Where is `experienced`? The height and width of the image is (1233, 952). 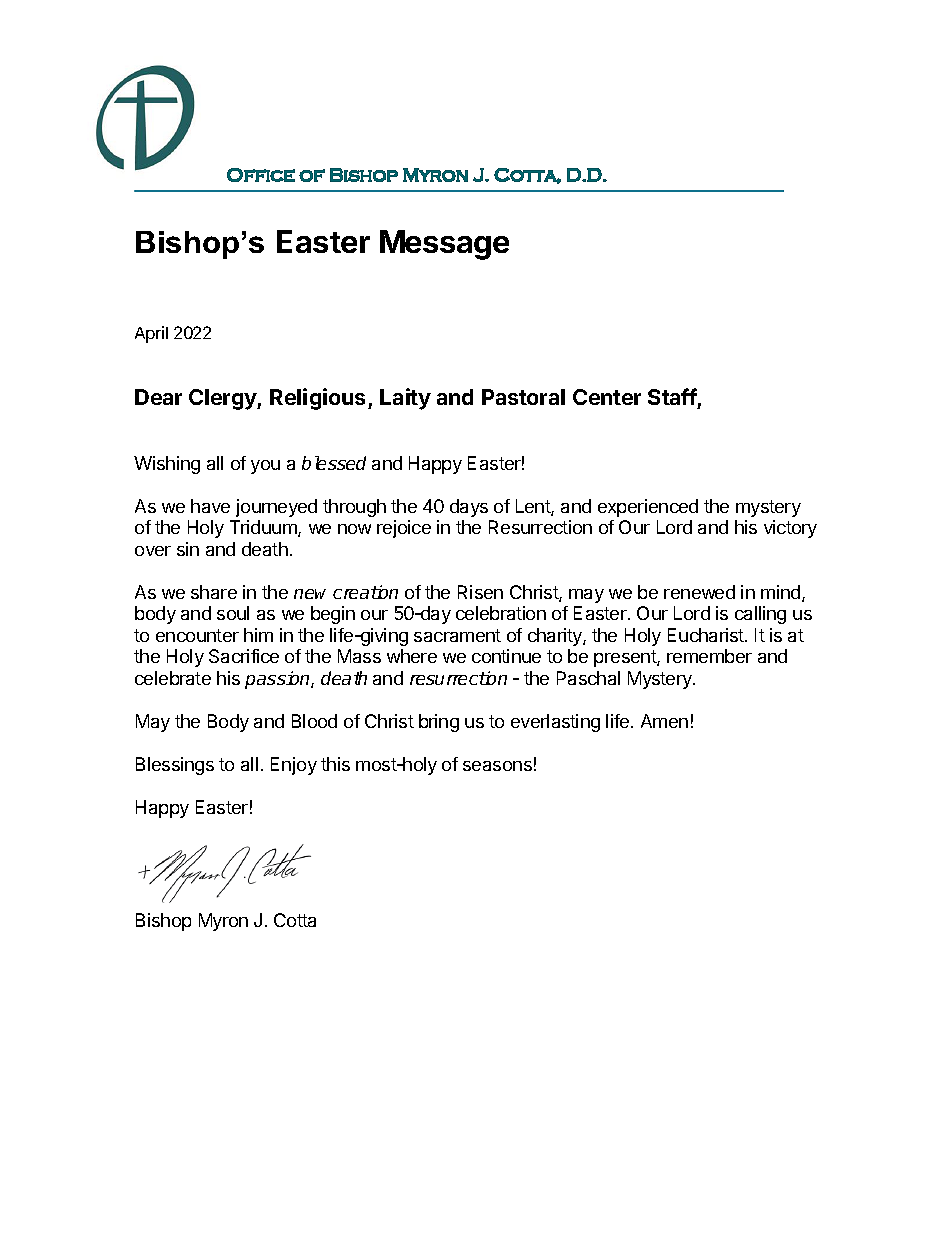 experienced is located at coordinates (648, 508).
